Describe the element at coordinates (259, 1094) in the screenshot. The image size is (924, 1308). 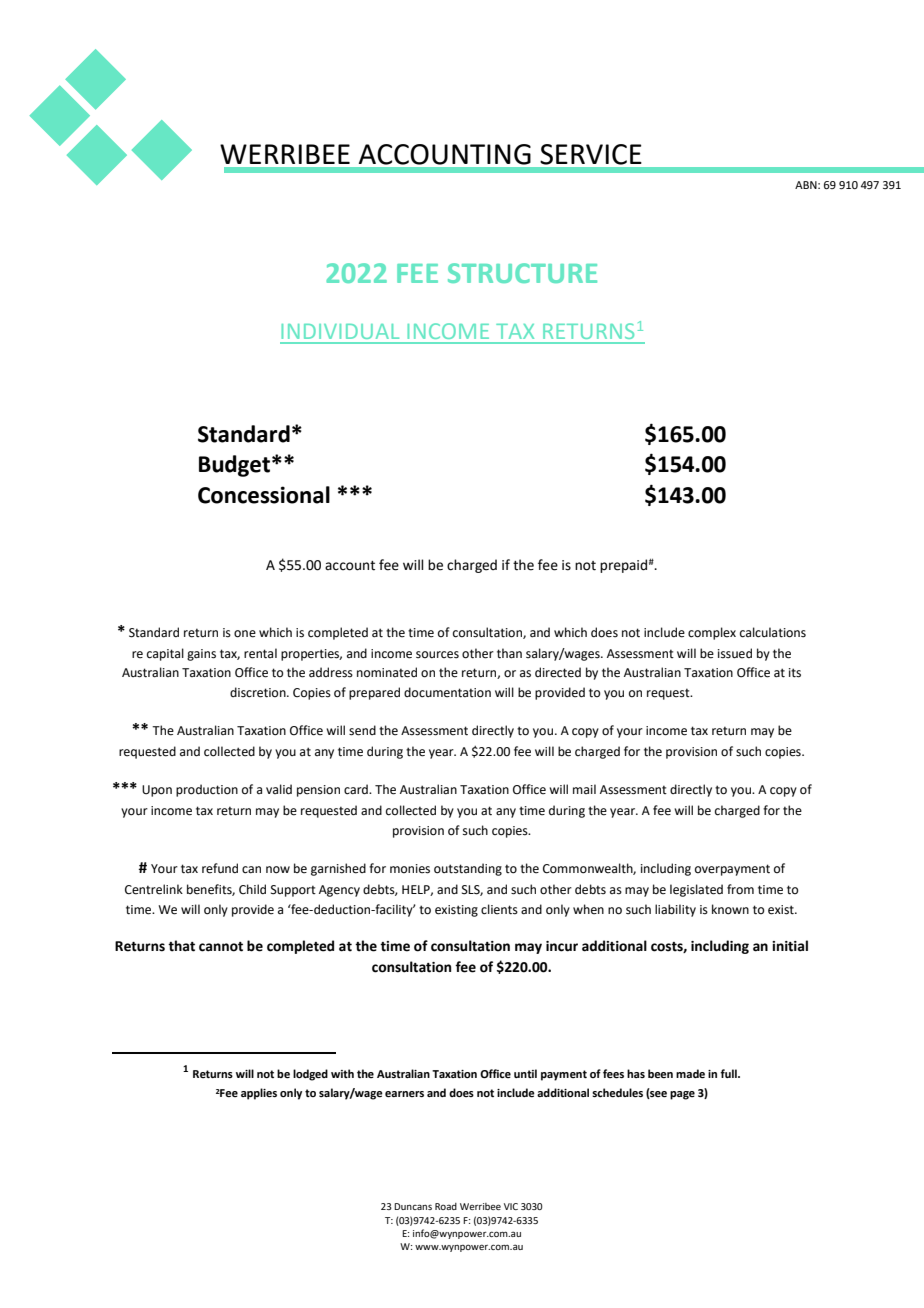
I see `applies` at that location.
